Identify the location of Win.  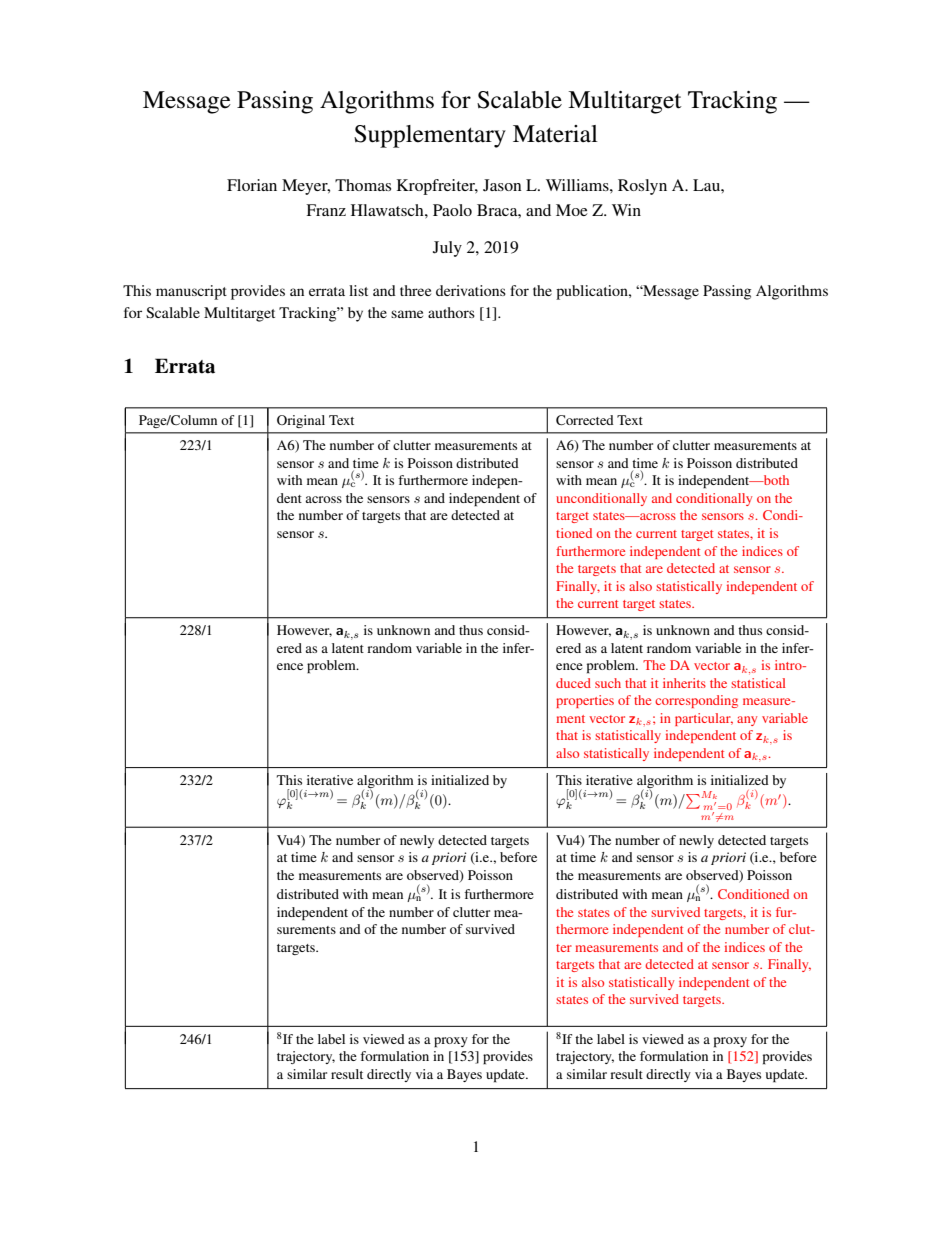
(626, 210).
